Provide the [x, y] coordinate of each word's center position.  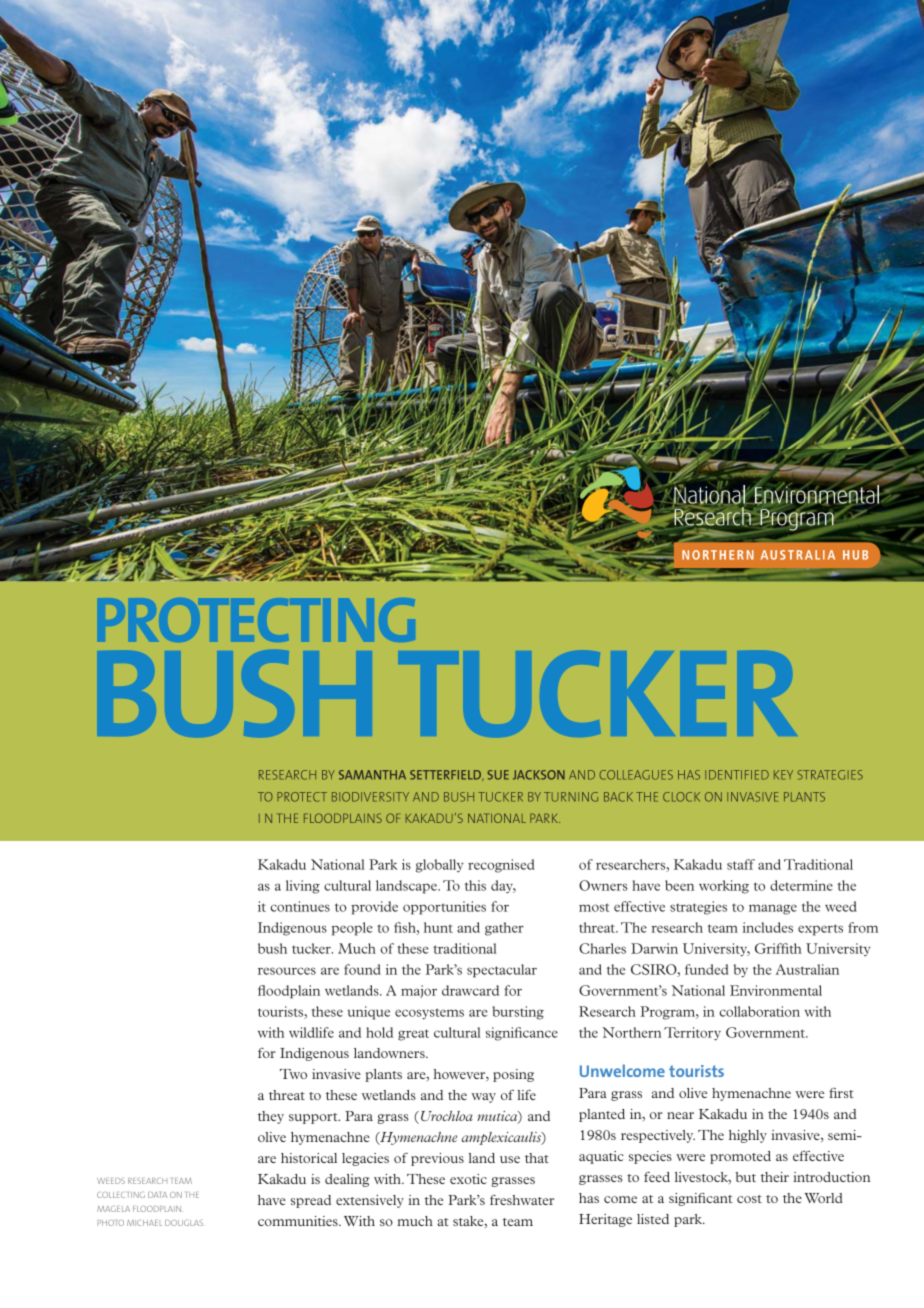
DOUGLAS [185, 1223]
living [303, 887]
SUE [498, 775]
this [475, 885]
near [680, 1115]
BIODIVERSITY [370, 797]
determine [801, 885]
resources [287, 971]
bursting [518, 1013]
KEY [783, 775]
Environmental [776, 990]
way [484, 1098]
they [271, 1117]
